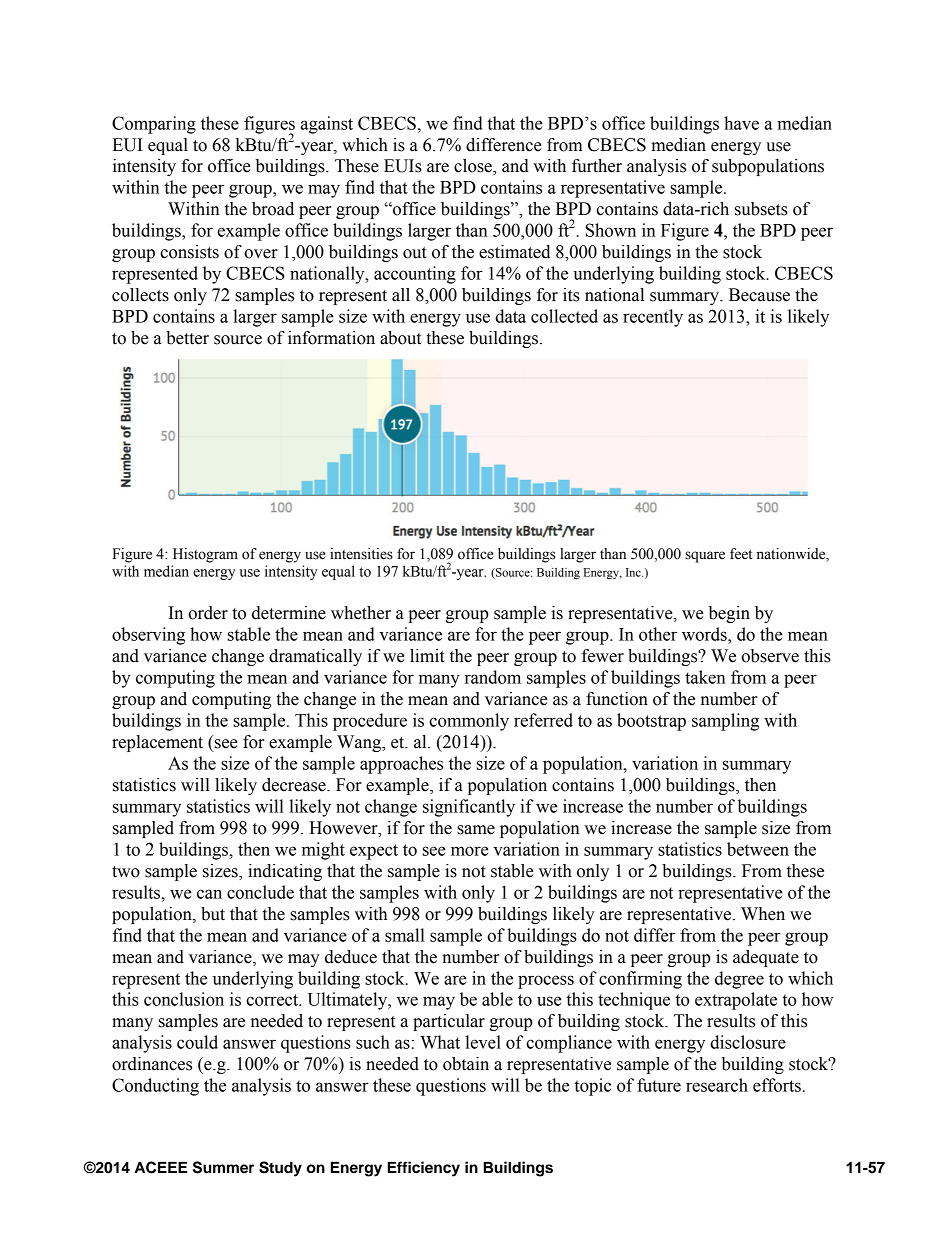 This document has height=1233, width=952. Describe the element at coordinates (154, 125) in the document. I see `Comparing` at that location.
